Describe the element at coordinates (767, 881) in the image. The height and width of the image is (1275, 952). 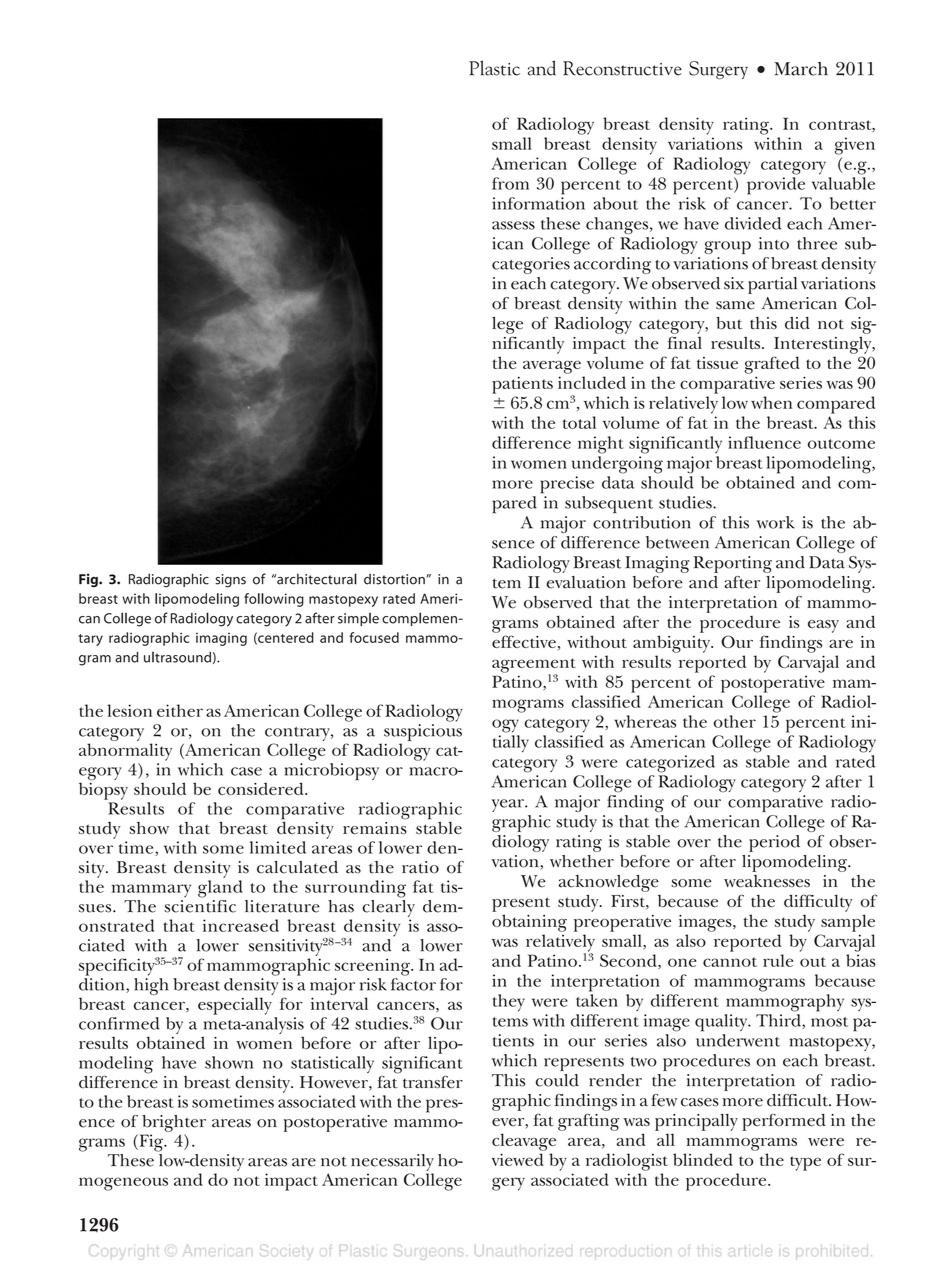
I see `weaknesses` at that location.
